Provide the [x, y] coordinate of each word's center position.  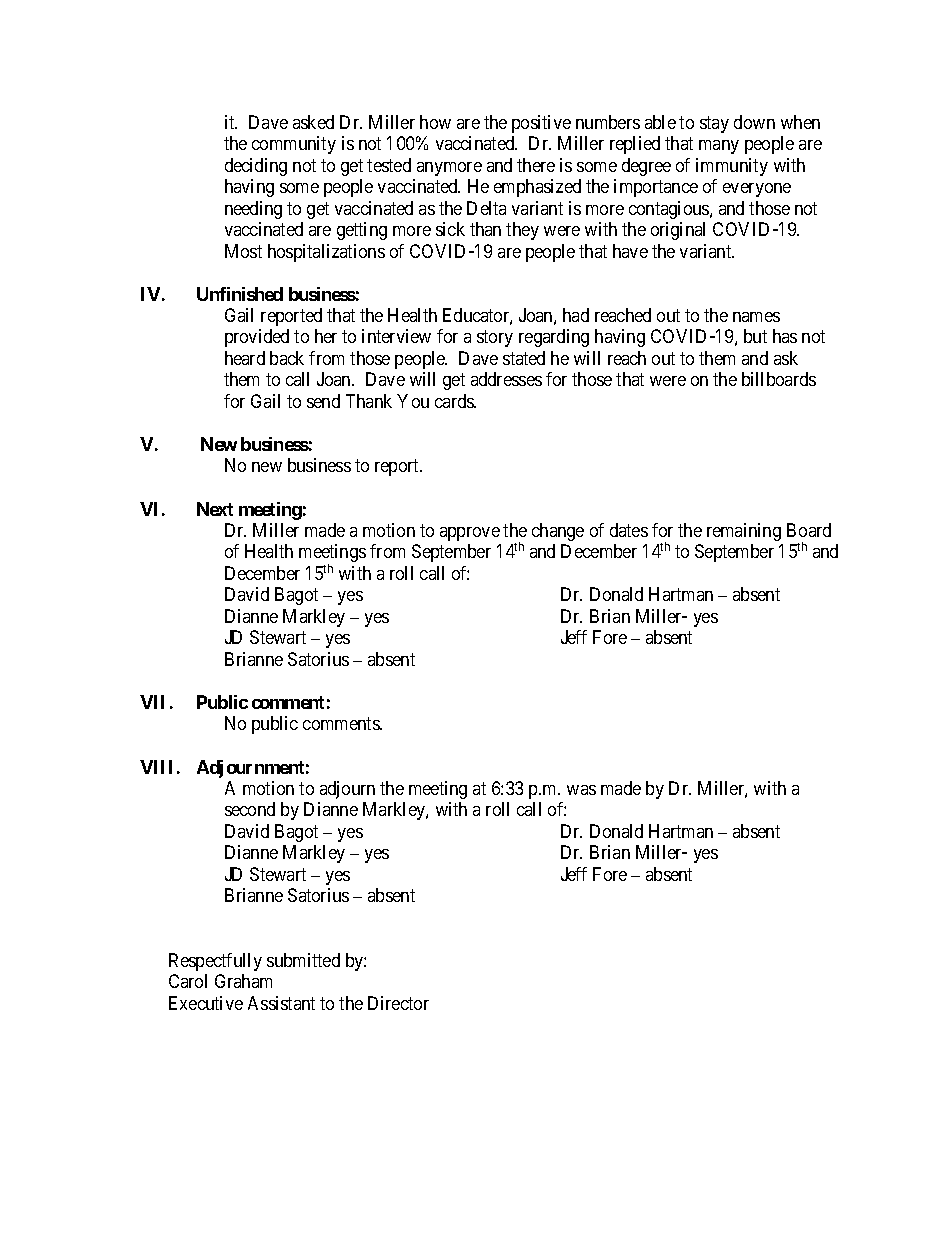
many [719, 147]
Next [215, 509]
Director [398, 1003]
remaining [744, 532]
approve [470, 534]
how [435, 122]
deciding [256, 167]
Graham [243, 981]
